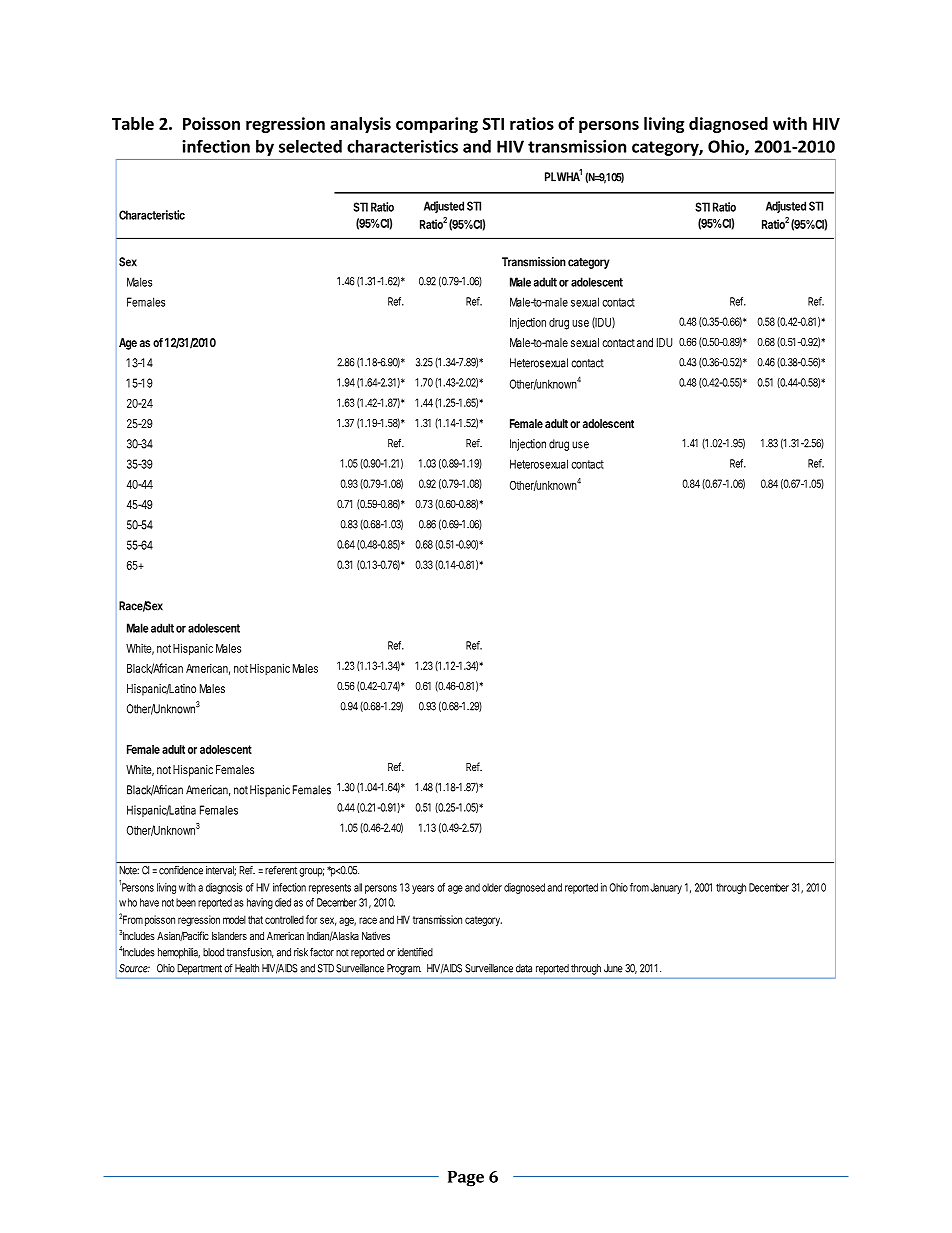 The height and width of the screenshot is (1233, 952). I want to click on years, so click(423, 889).
